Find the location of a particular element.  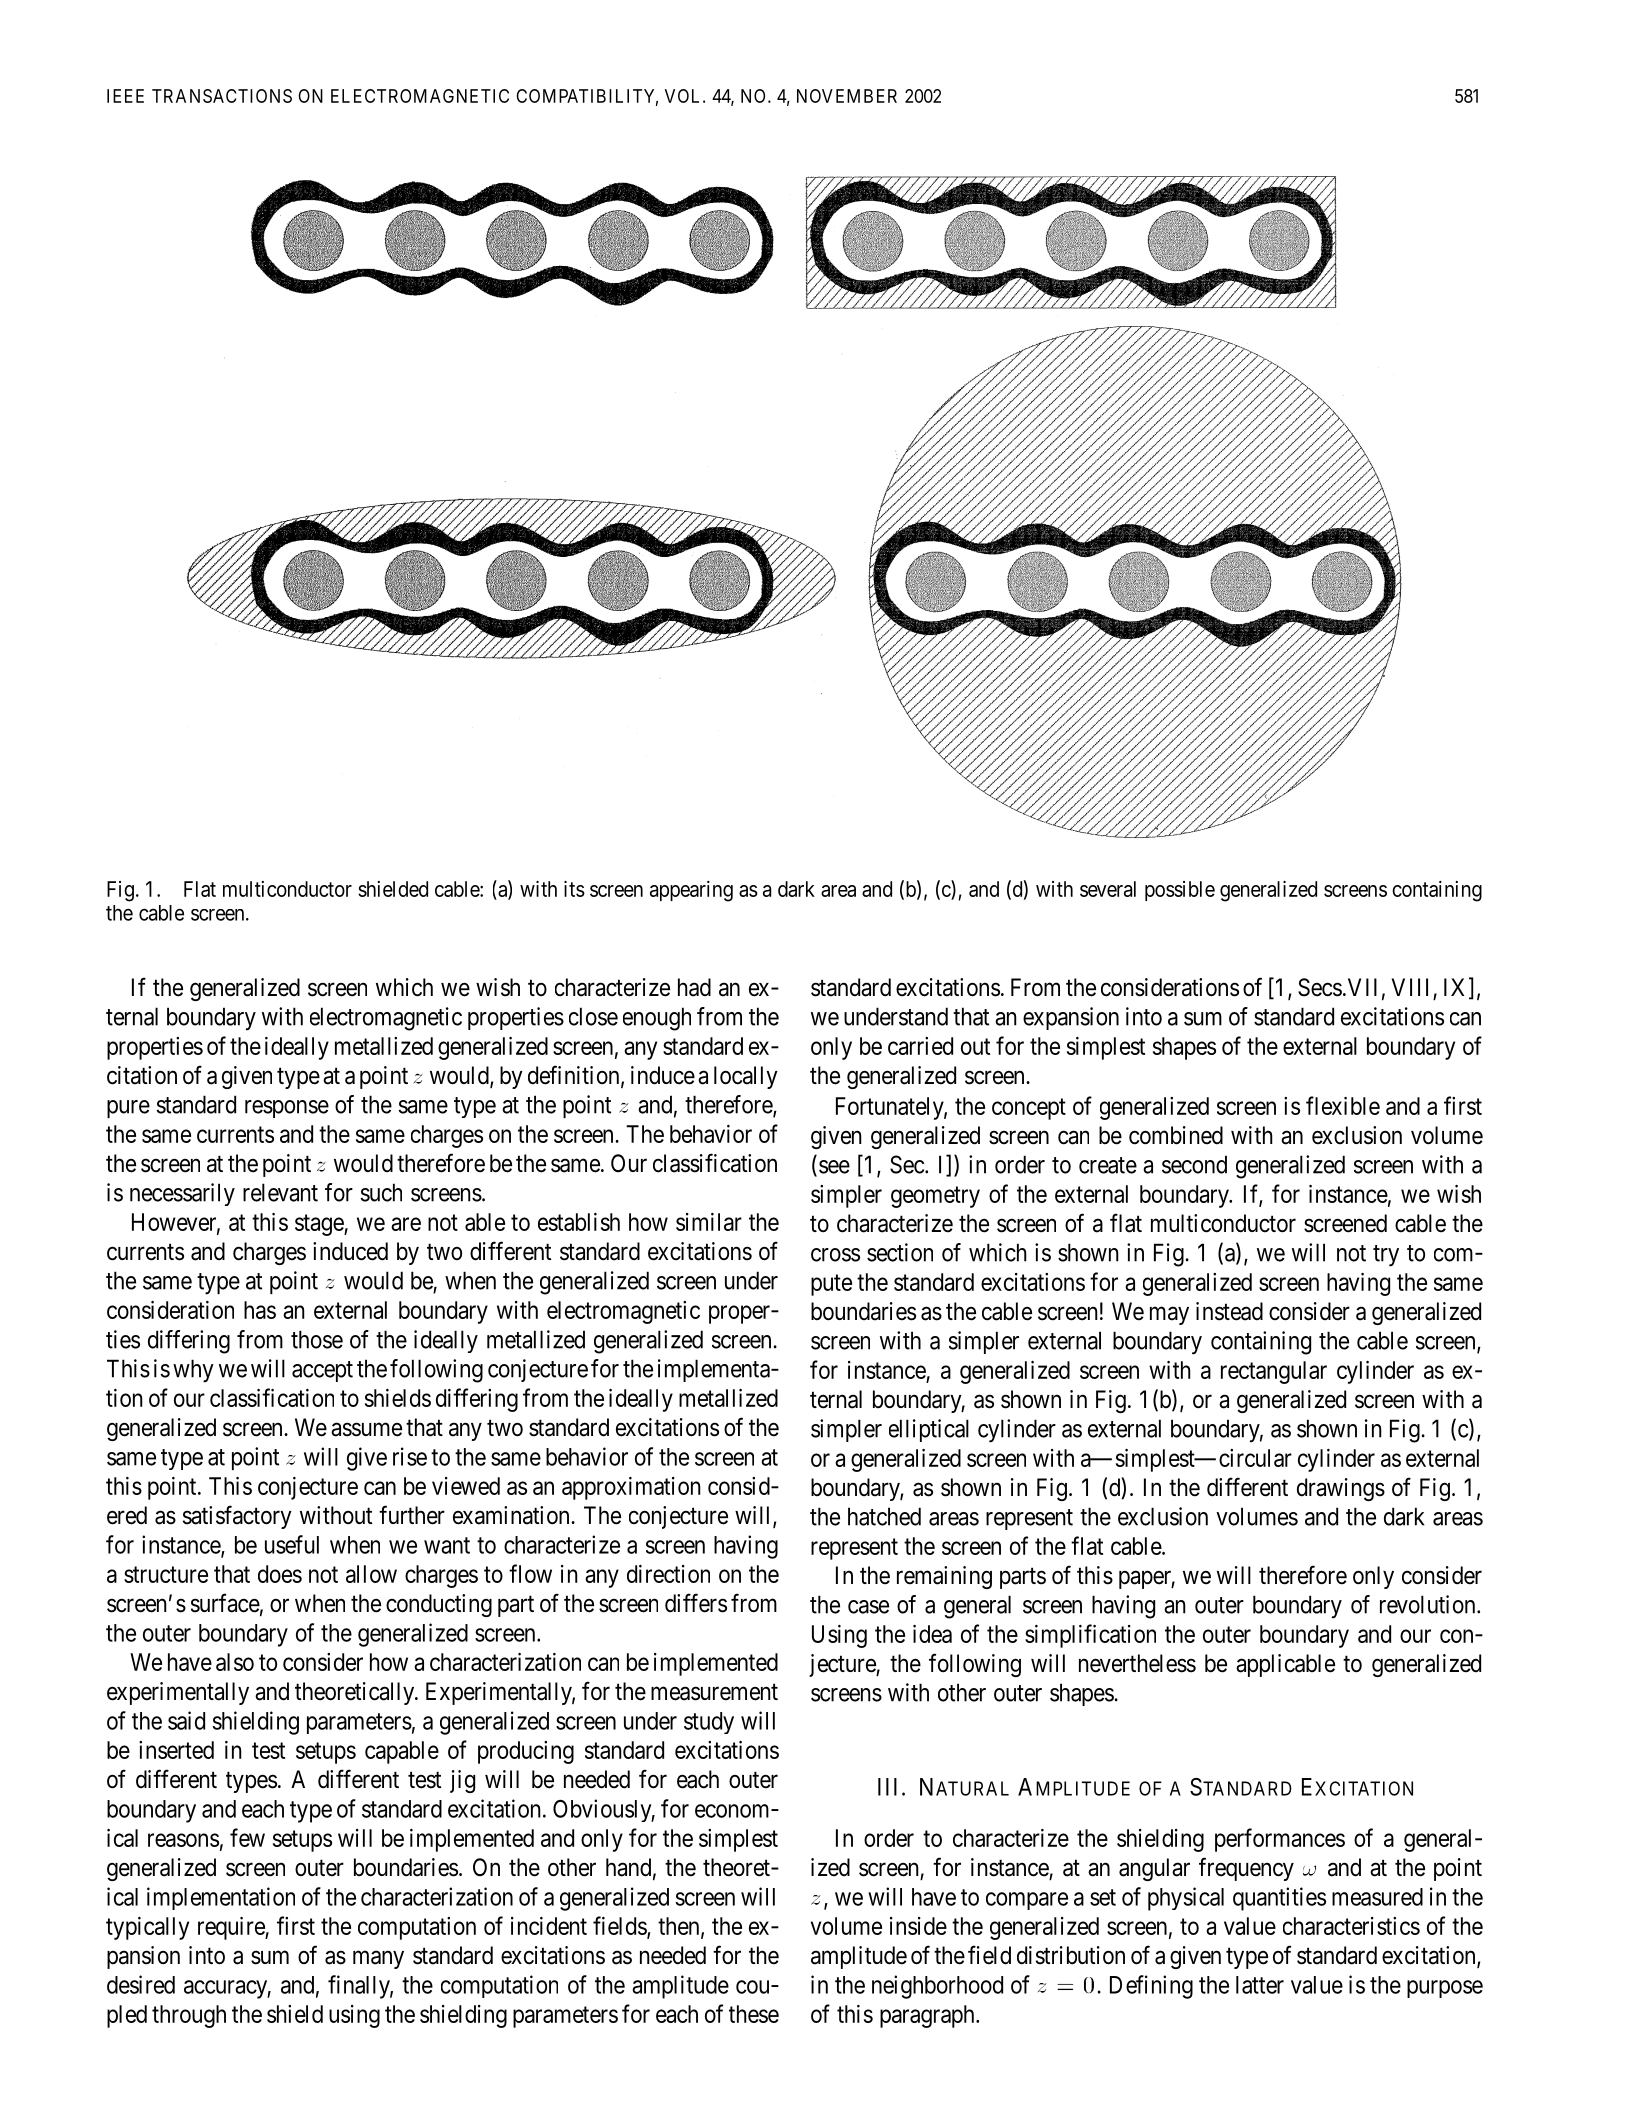

these is located at coordinates (754, 2014).
